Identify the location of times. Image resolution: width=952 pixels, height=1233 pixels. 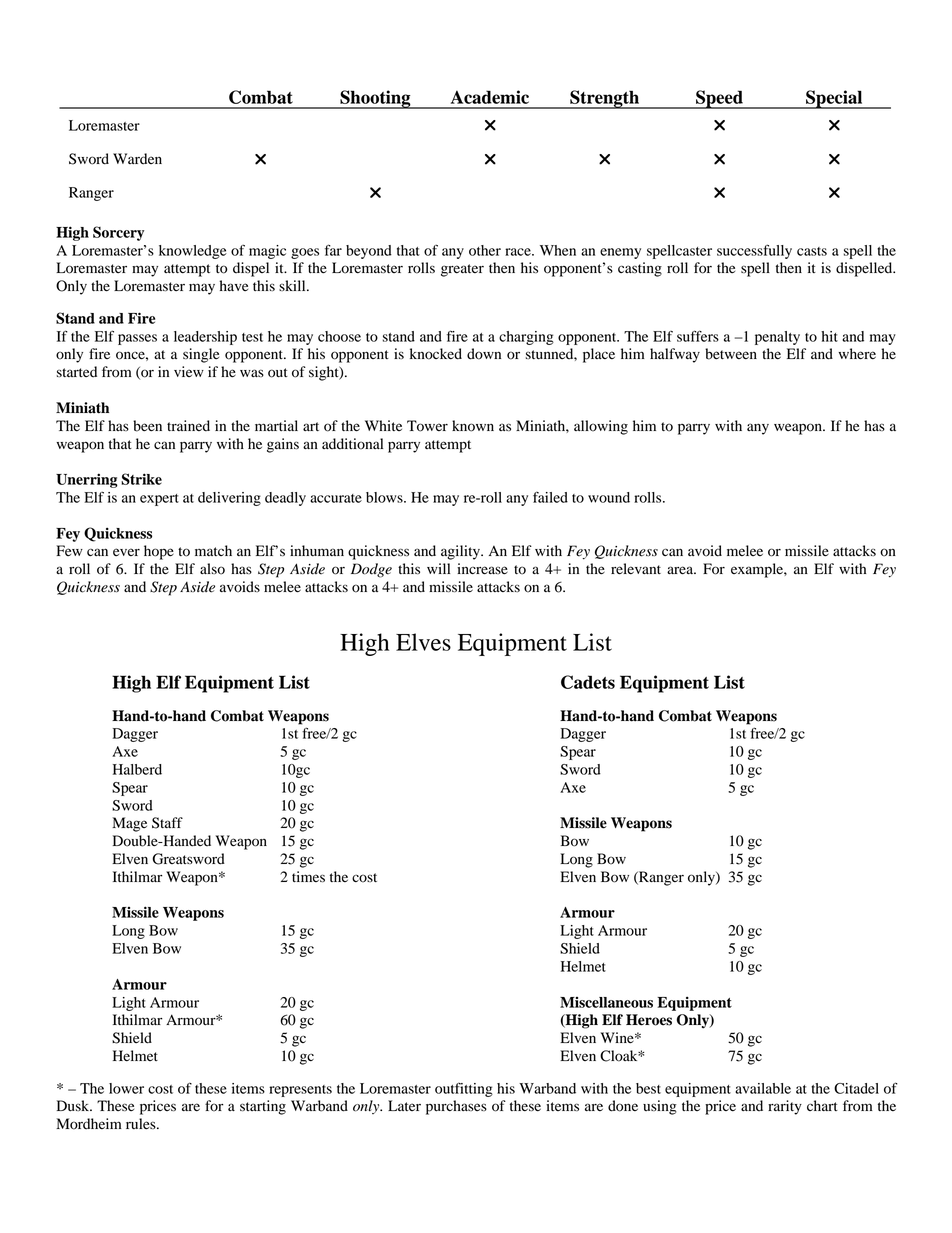
(308, 876).
